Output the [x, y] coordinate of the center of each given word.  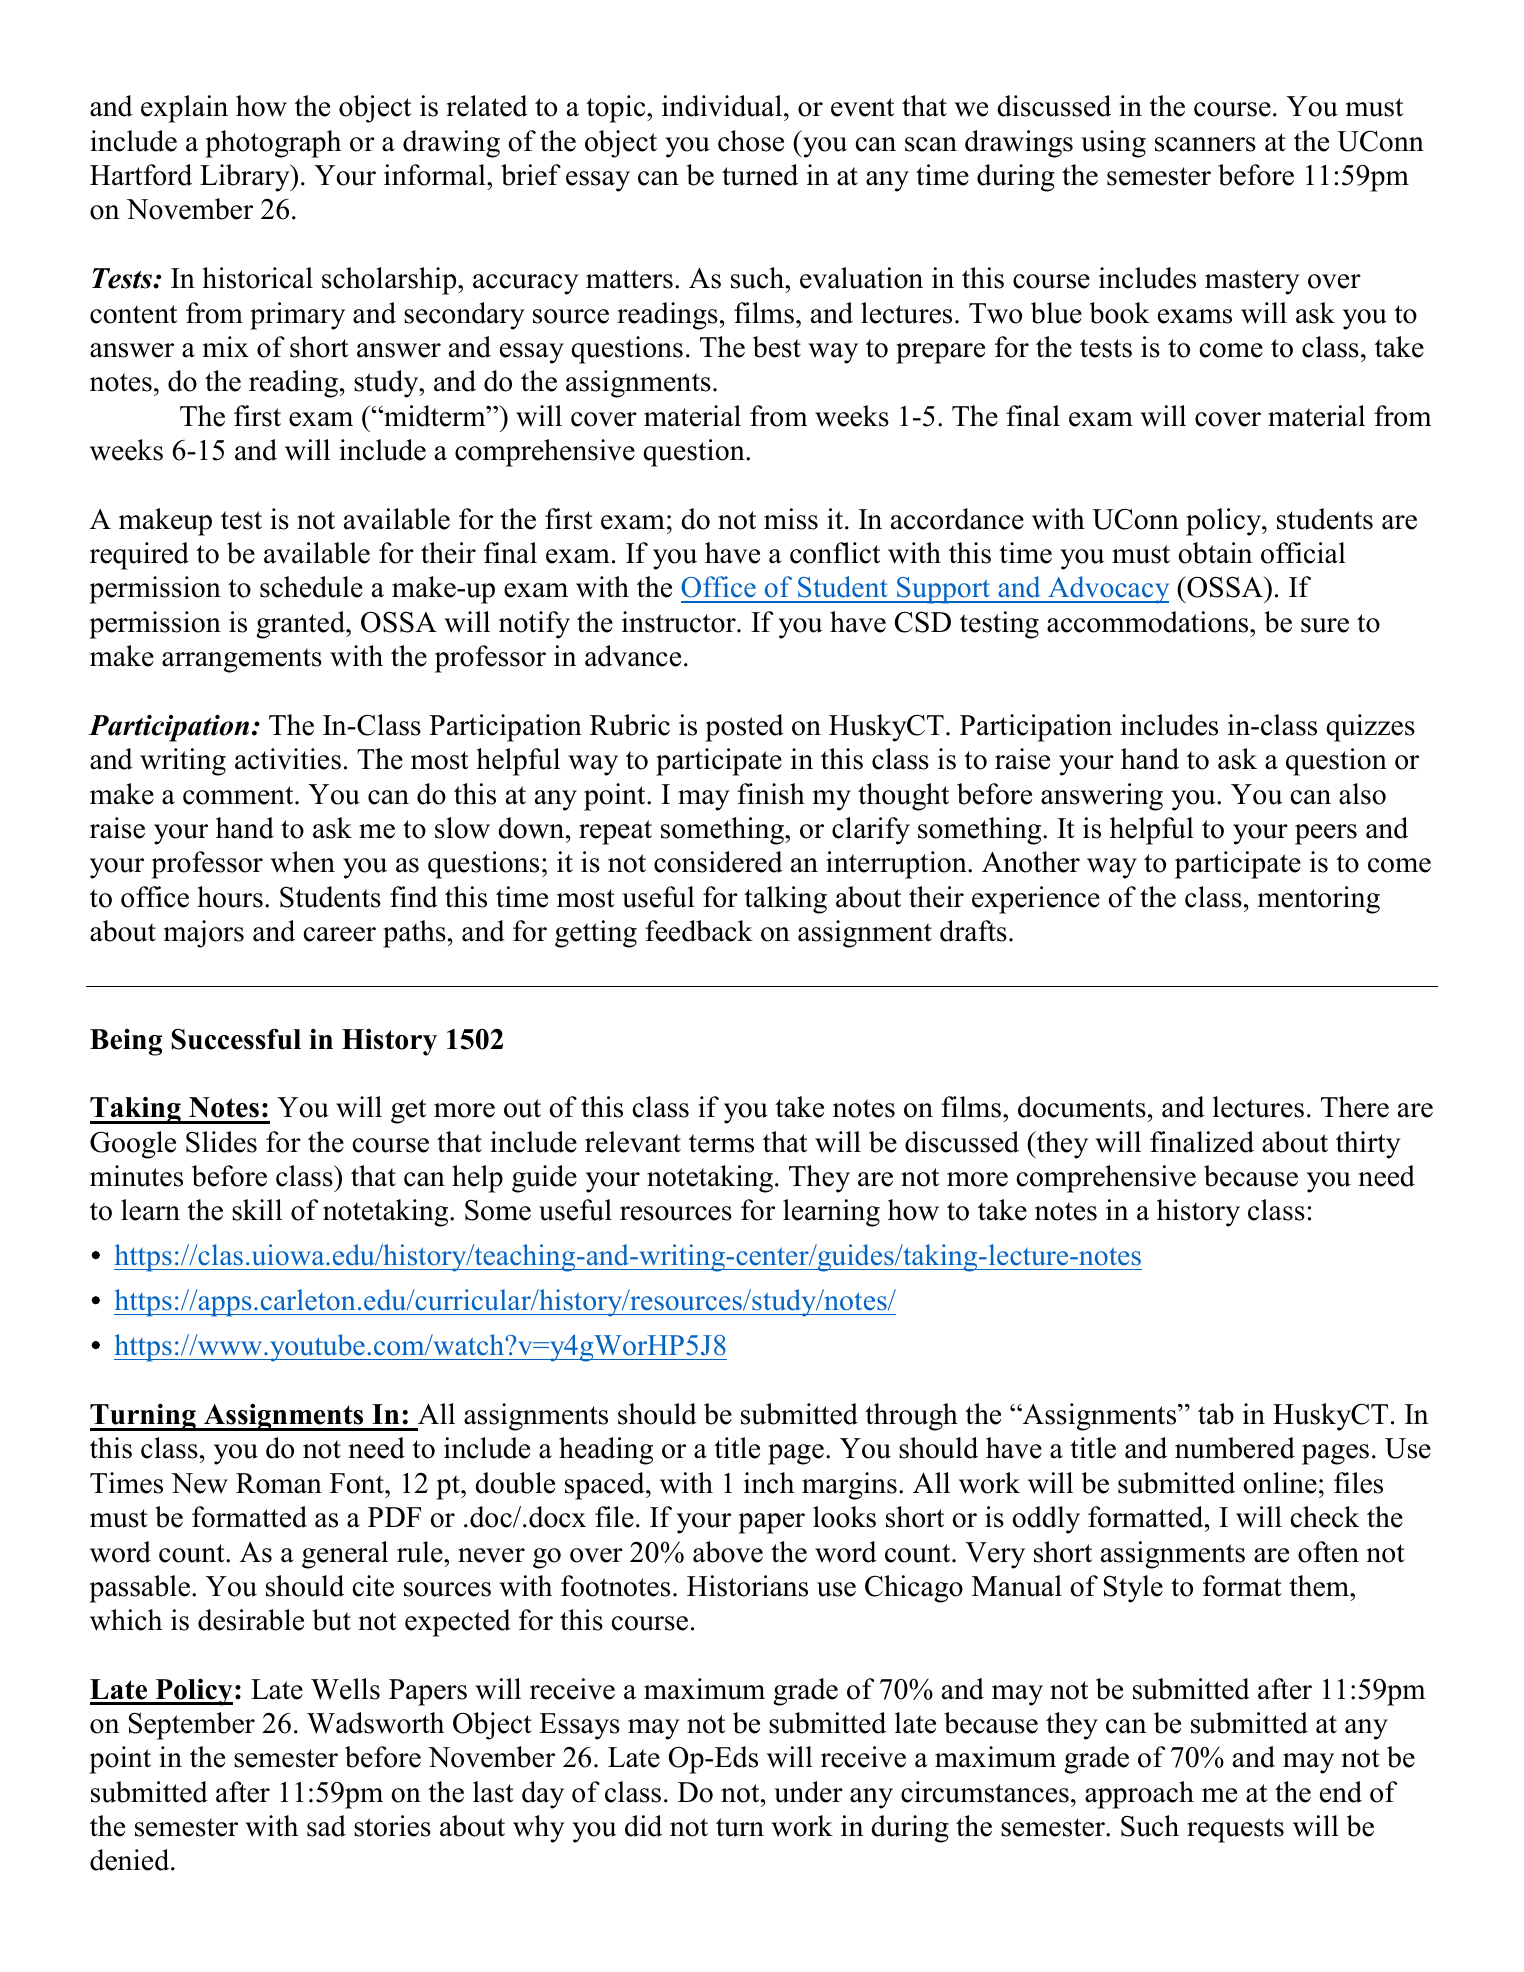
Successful [236, 1039]
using [1113, 144]
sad [326, 1826]
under [808, 1792]
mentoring [1319, 900]
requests [1235, 1830]
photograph [273, 144]
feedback [699, 931]
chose [751, 141]
